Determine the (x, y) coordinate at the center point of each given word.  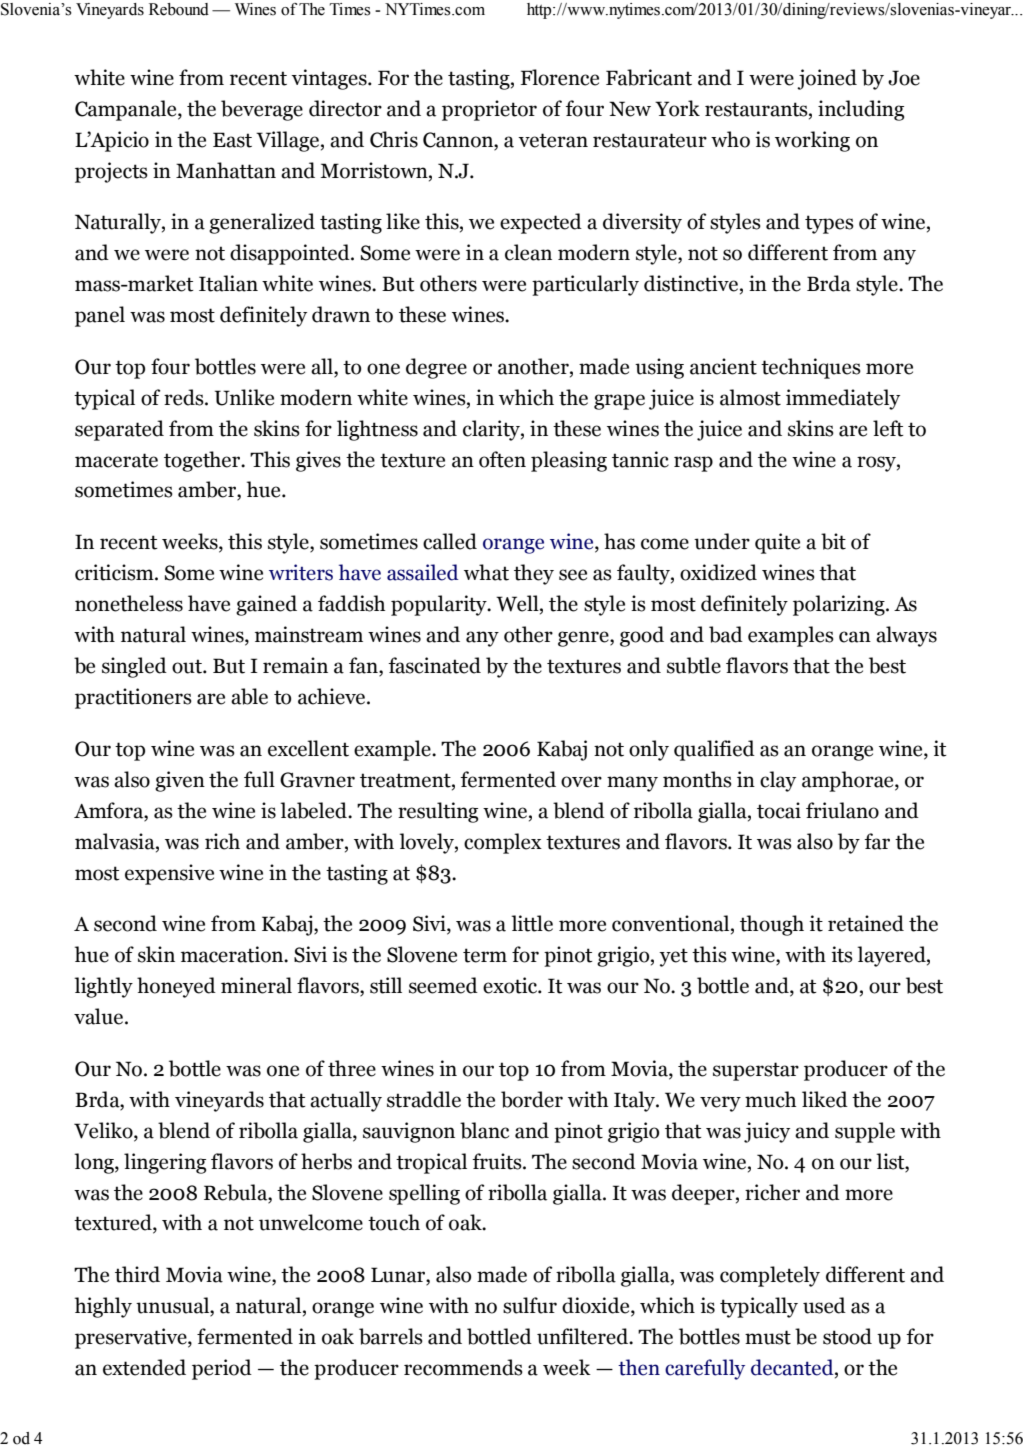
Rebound (179, 9)
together (203, 461)
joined (827, 79)
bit (833, 541)
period (222, 1369)
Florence (560, 77)
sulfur (530, 1305)
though (772, 925)
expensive (169, 874)
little (532, 923)
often (502, 459)
